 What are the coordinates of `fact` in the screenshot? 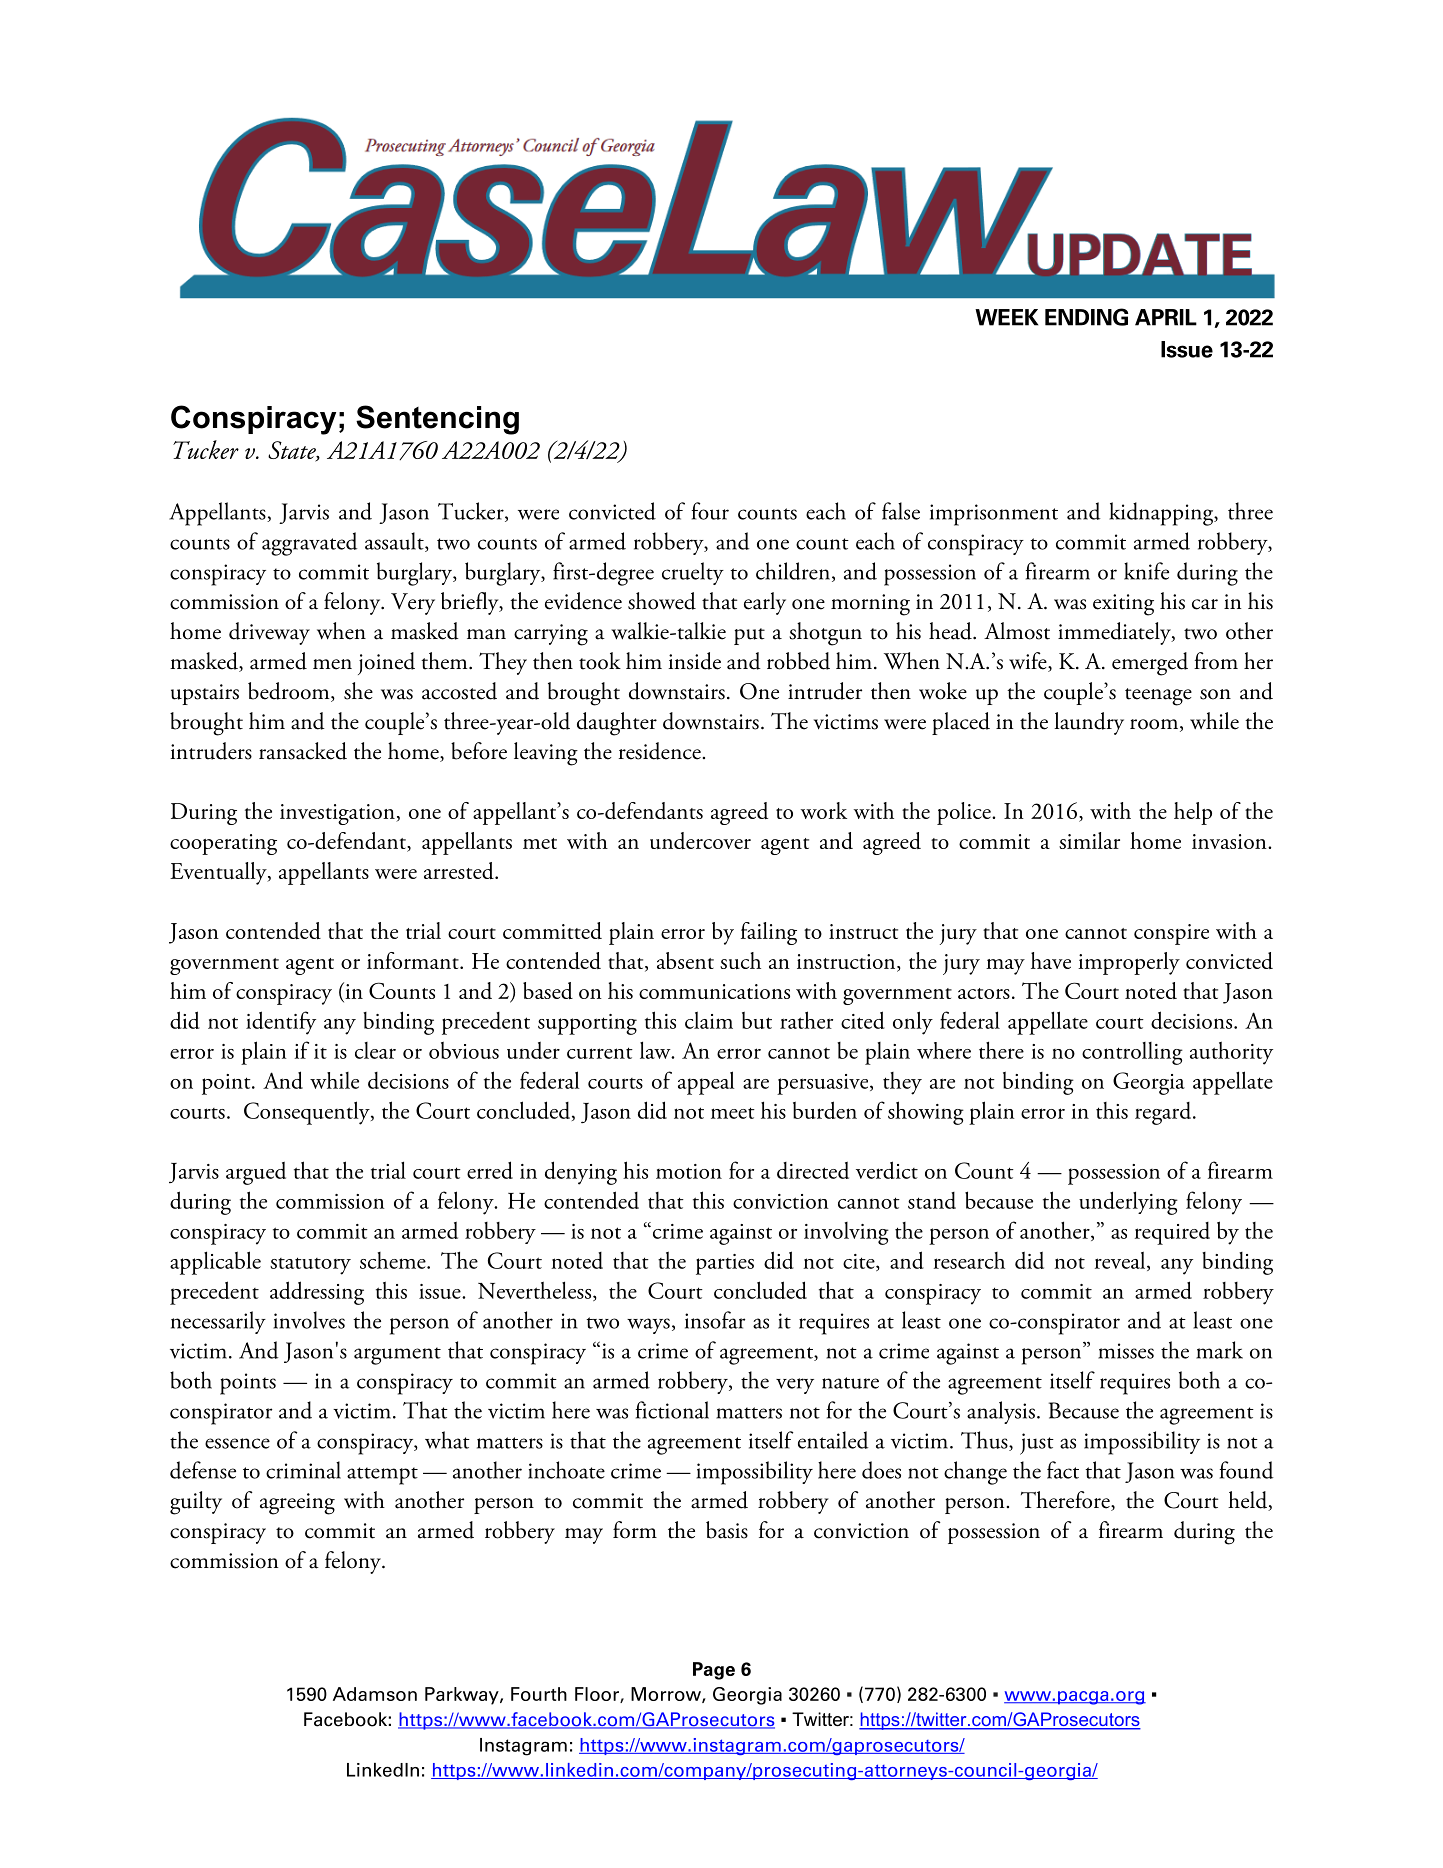 It's located at (1063, 1470).
